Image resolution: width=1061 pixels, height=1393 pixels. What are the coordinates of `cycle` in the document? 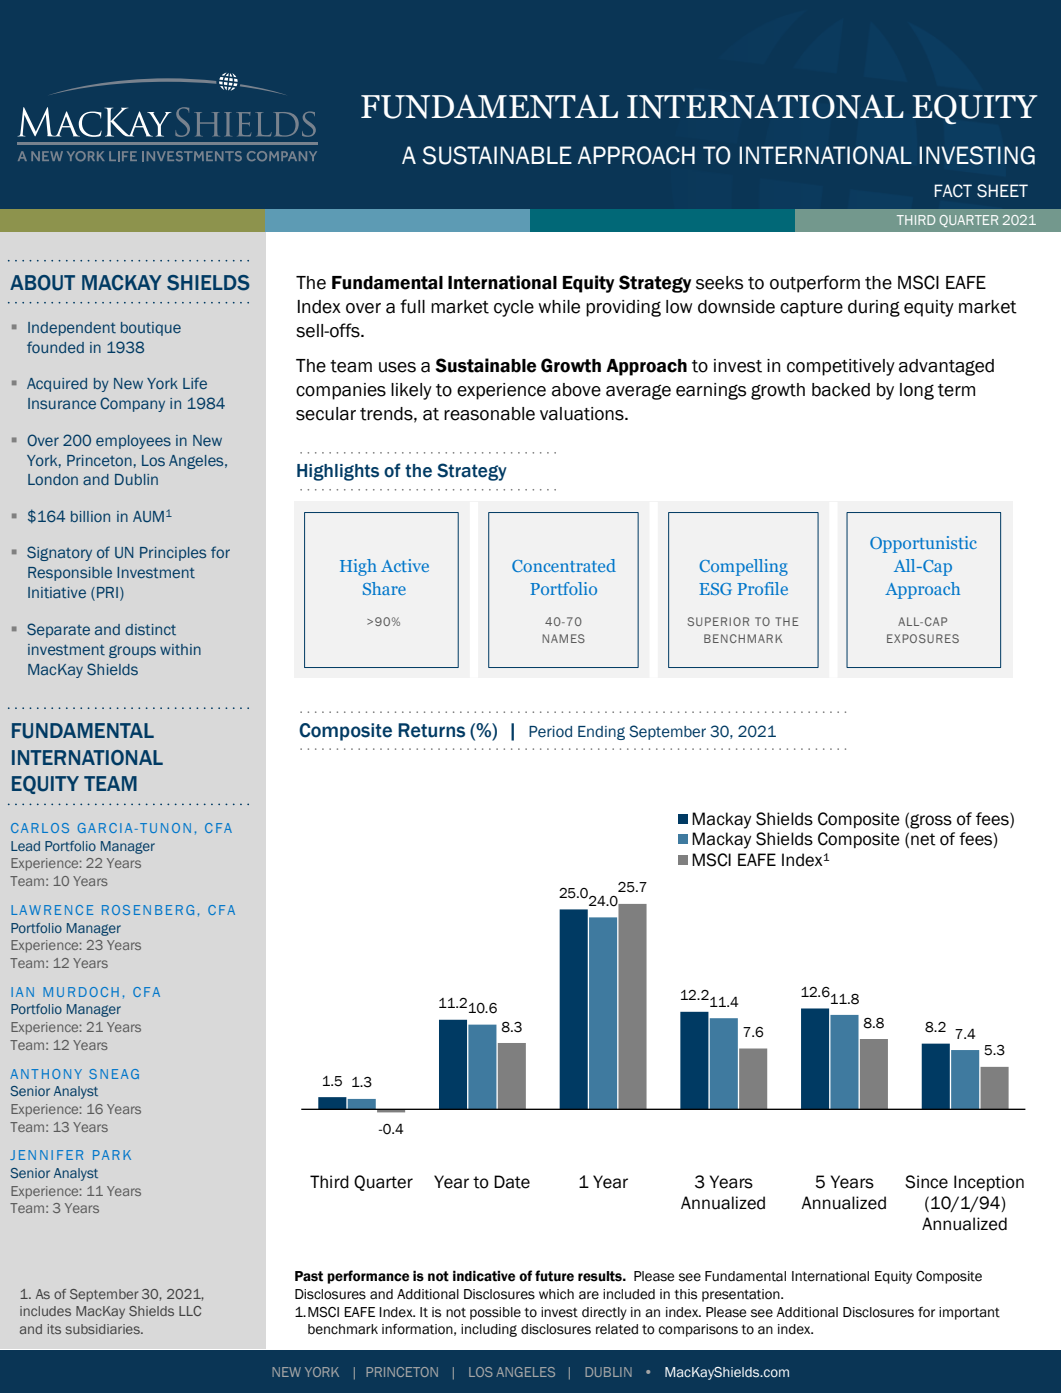 It's located at (514, 308).
